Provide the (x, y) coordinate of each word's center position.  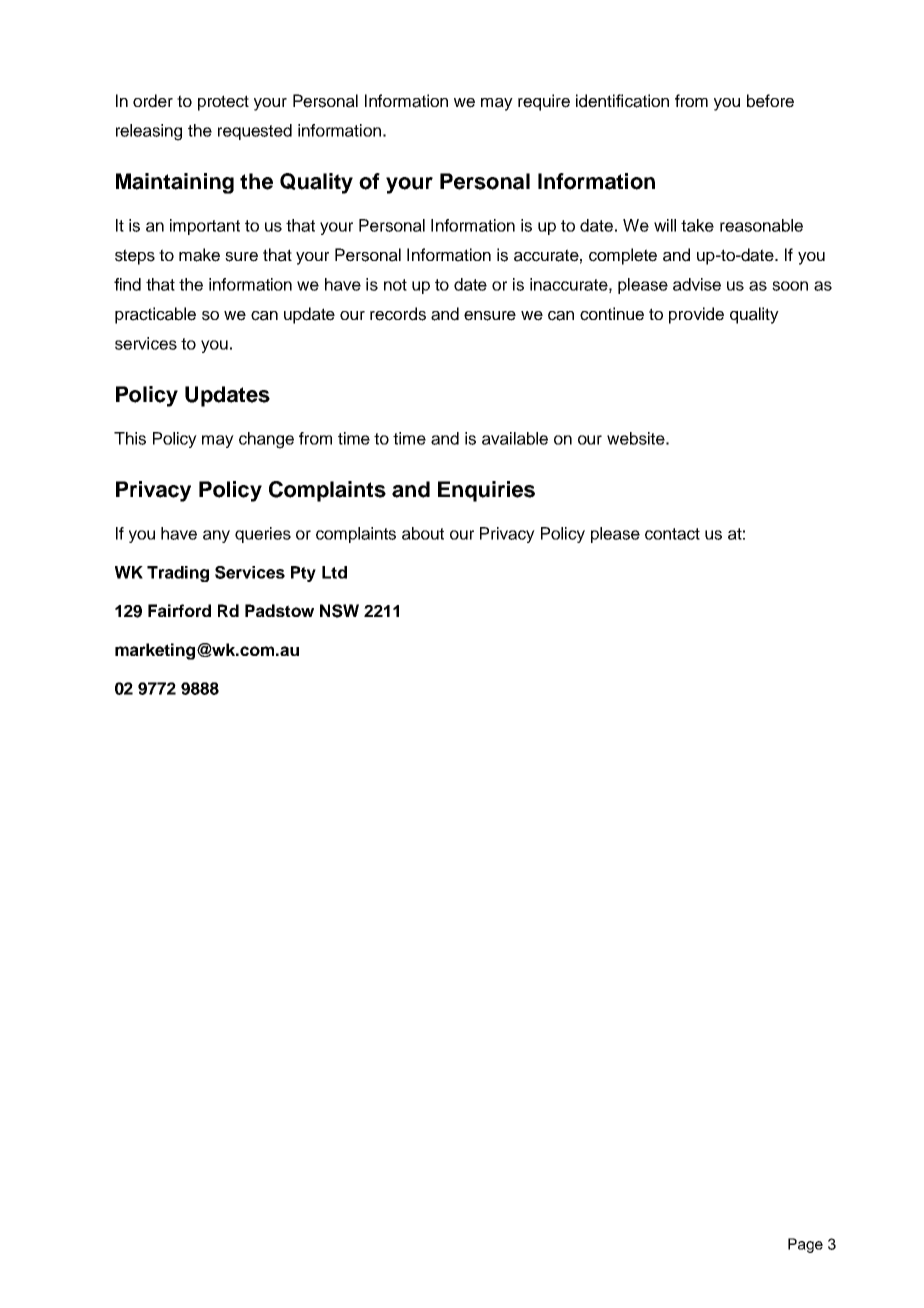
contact (672, 534)
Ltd (334, 572)
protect (223, 103)
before (770, 101)
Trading (178, 574)
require (544, 102)
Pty (303, 574)
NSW (339, 611)
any (216, 536)
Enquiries (486, 491)
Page (805, 1245)
